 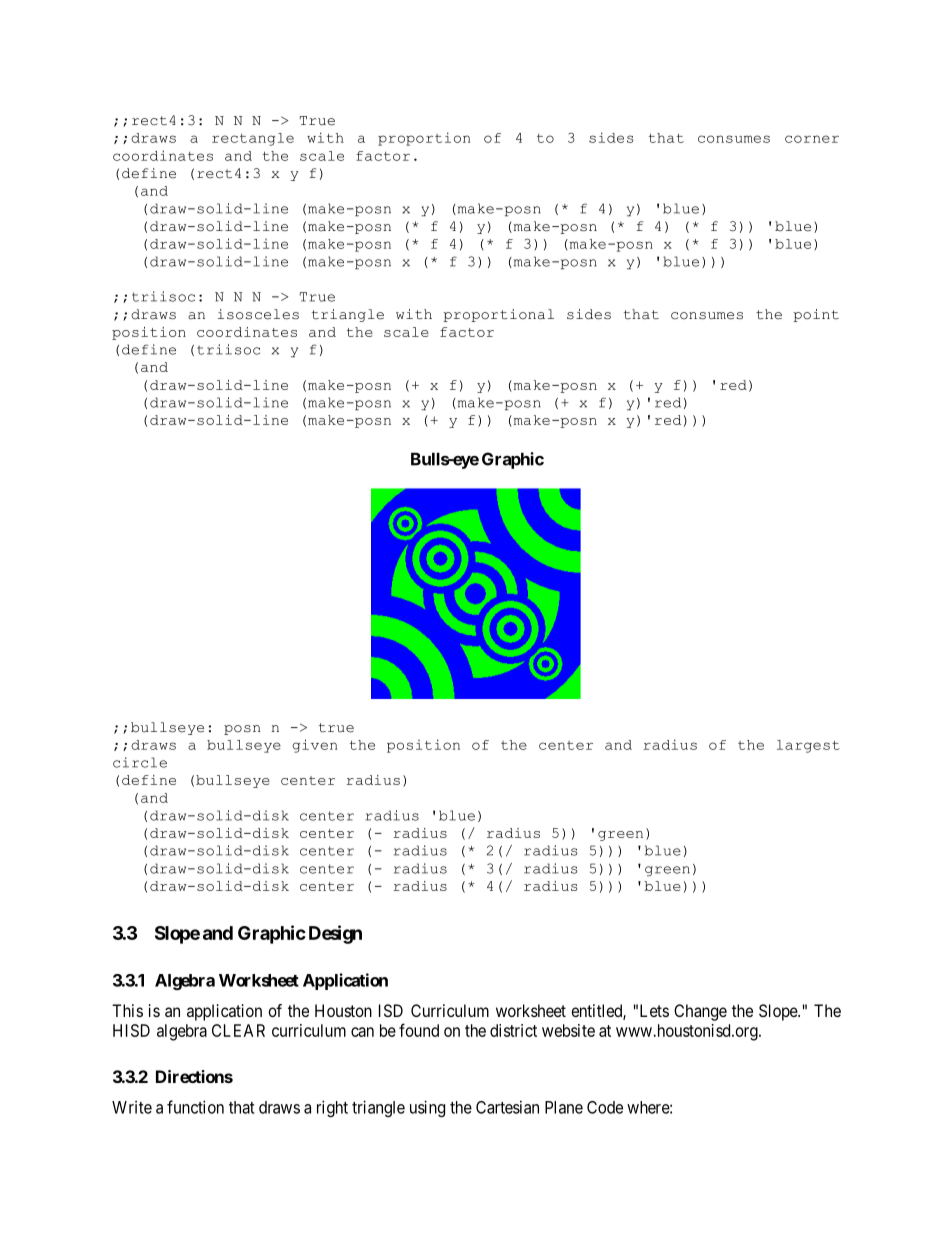 I want to click on circle, so click(x=140, y=762).
